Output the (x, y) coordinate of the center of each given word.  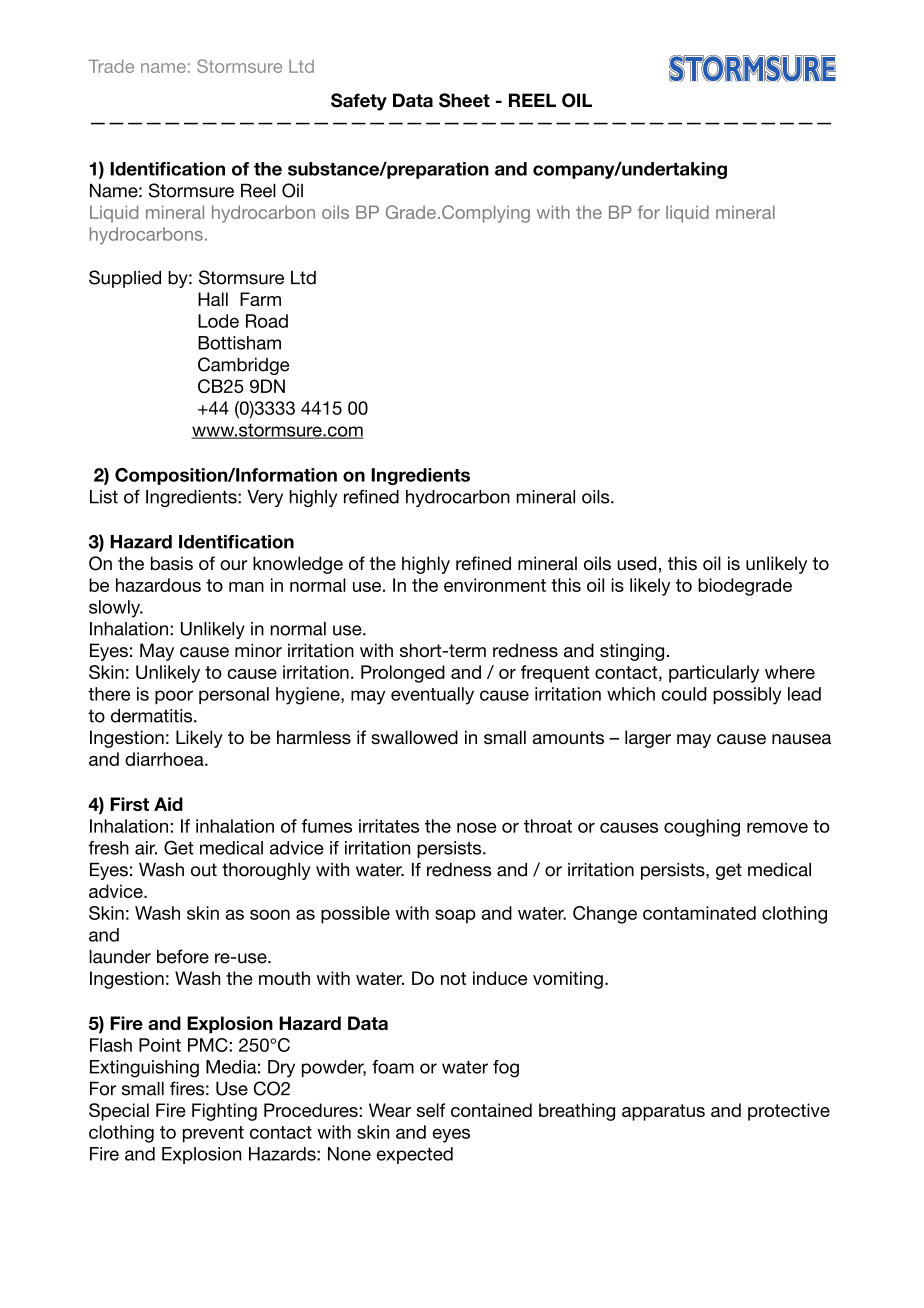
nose (476, 827)
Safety (359, 102)
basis (172, 563)
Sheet (464, 100)
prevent (213, 1134)
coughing (702, 828)
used (637, 563)
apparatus (663, 1112)
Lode (218, 321)
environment (495, 585)
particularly (714, 674)
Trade (111, 66)
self (430, 1110)
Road (267, 321)
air (146, 848)
